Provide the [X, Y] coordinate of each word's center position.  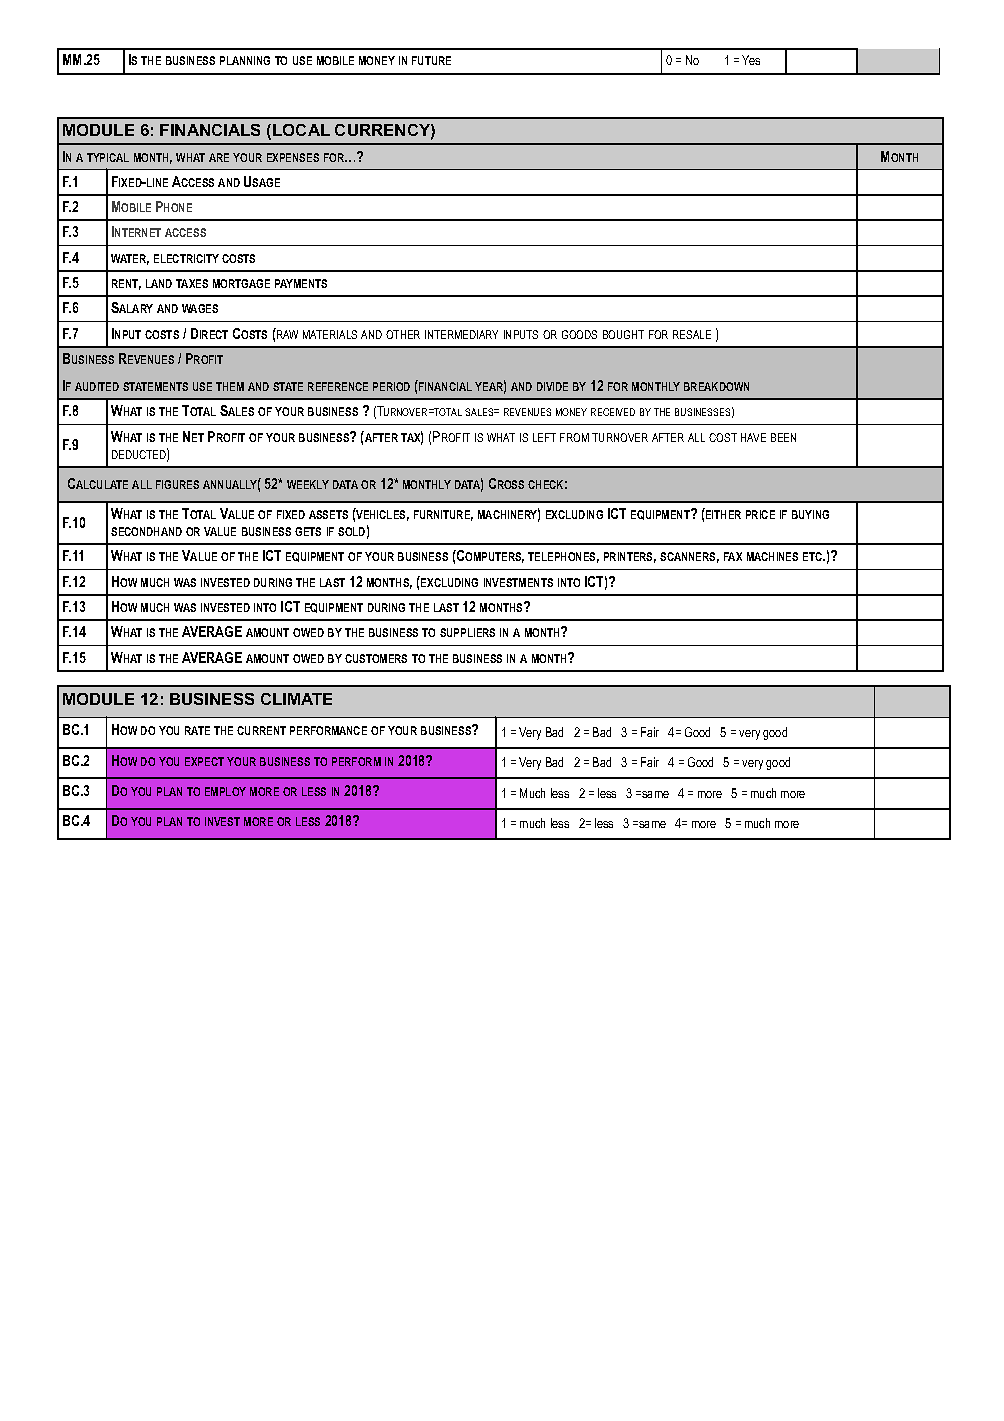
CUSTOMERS [376, 658]
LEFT [544, 437]
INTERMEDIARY [461, 334]
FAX [733, 556]
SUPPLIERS [467, 632]
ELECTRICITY [186, 258]
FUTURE [431, 60]
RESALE [692, 334]
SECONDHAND [146, 531]
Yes [751, 60]
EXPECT [204, 761]
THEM [230, 386]
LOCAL [301, 130]
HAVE [753, 437]
